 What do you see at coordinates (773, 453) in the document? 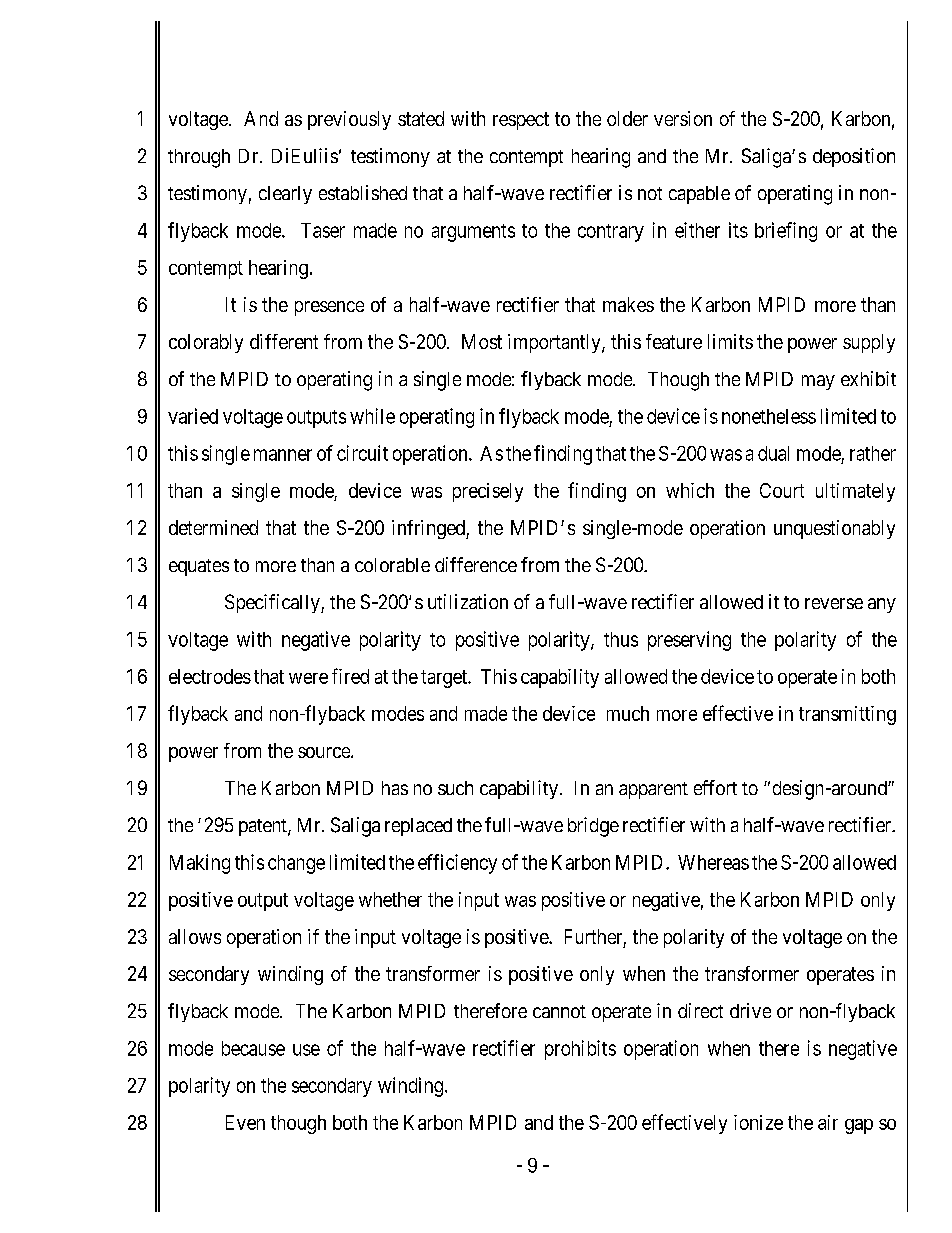
I see `dual` at bounding box center [773, 453].
